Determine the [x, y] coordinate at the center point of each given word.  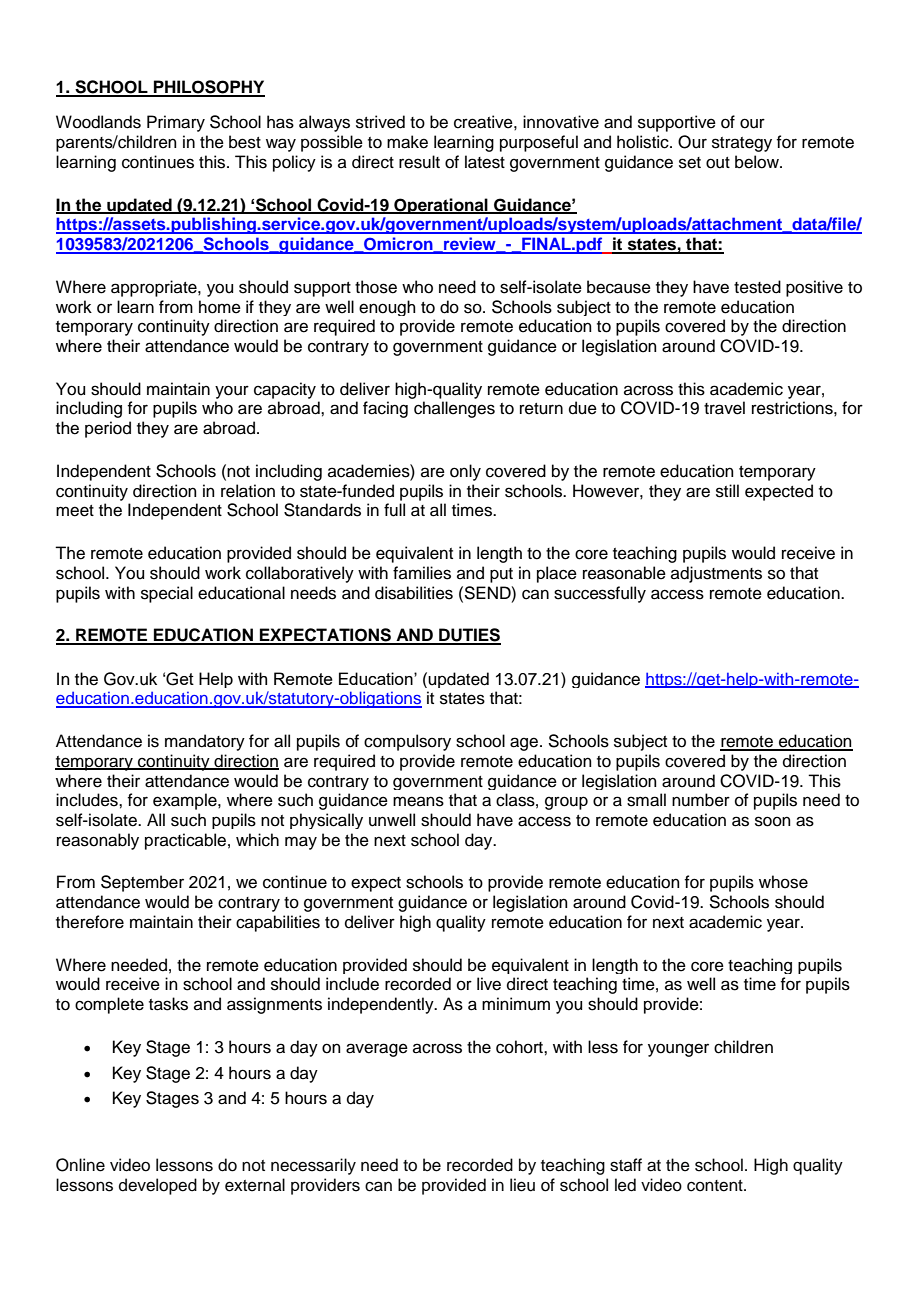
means [418, 801]
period [108, 429]
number [701, 800]
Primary [176, 123]
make [407, 142]
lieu [522, 1185]
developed [158, 1186]
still [727, 491]
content [716, 1186]
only [465, 472]
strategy [742, 144]
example [186, 801]
